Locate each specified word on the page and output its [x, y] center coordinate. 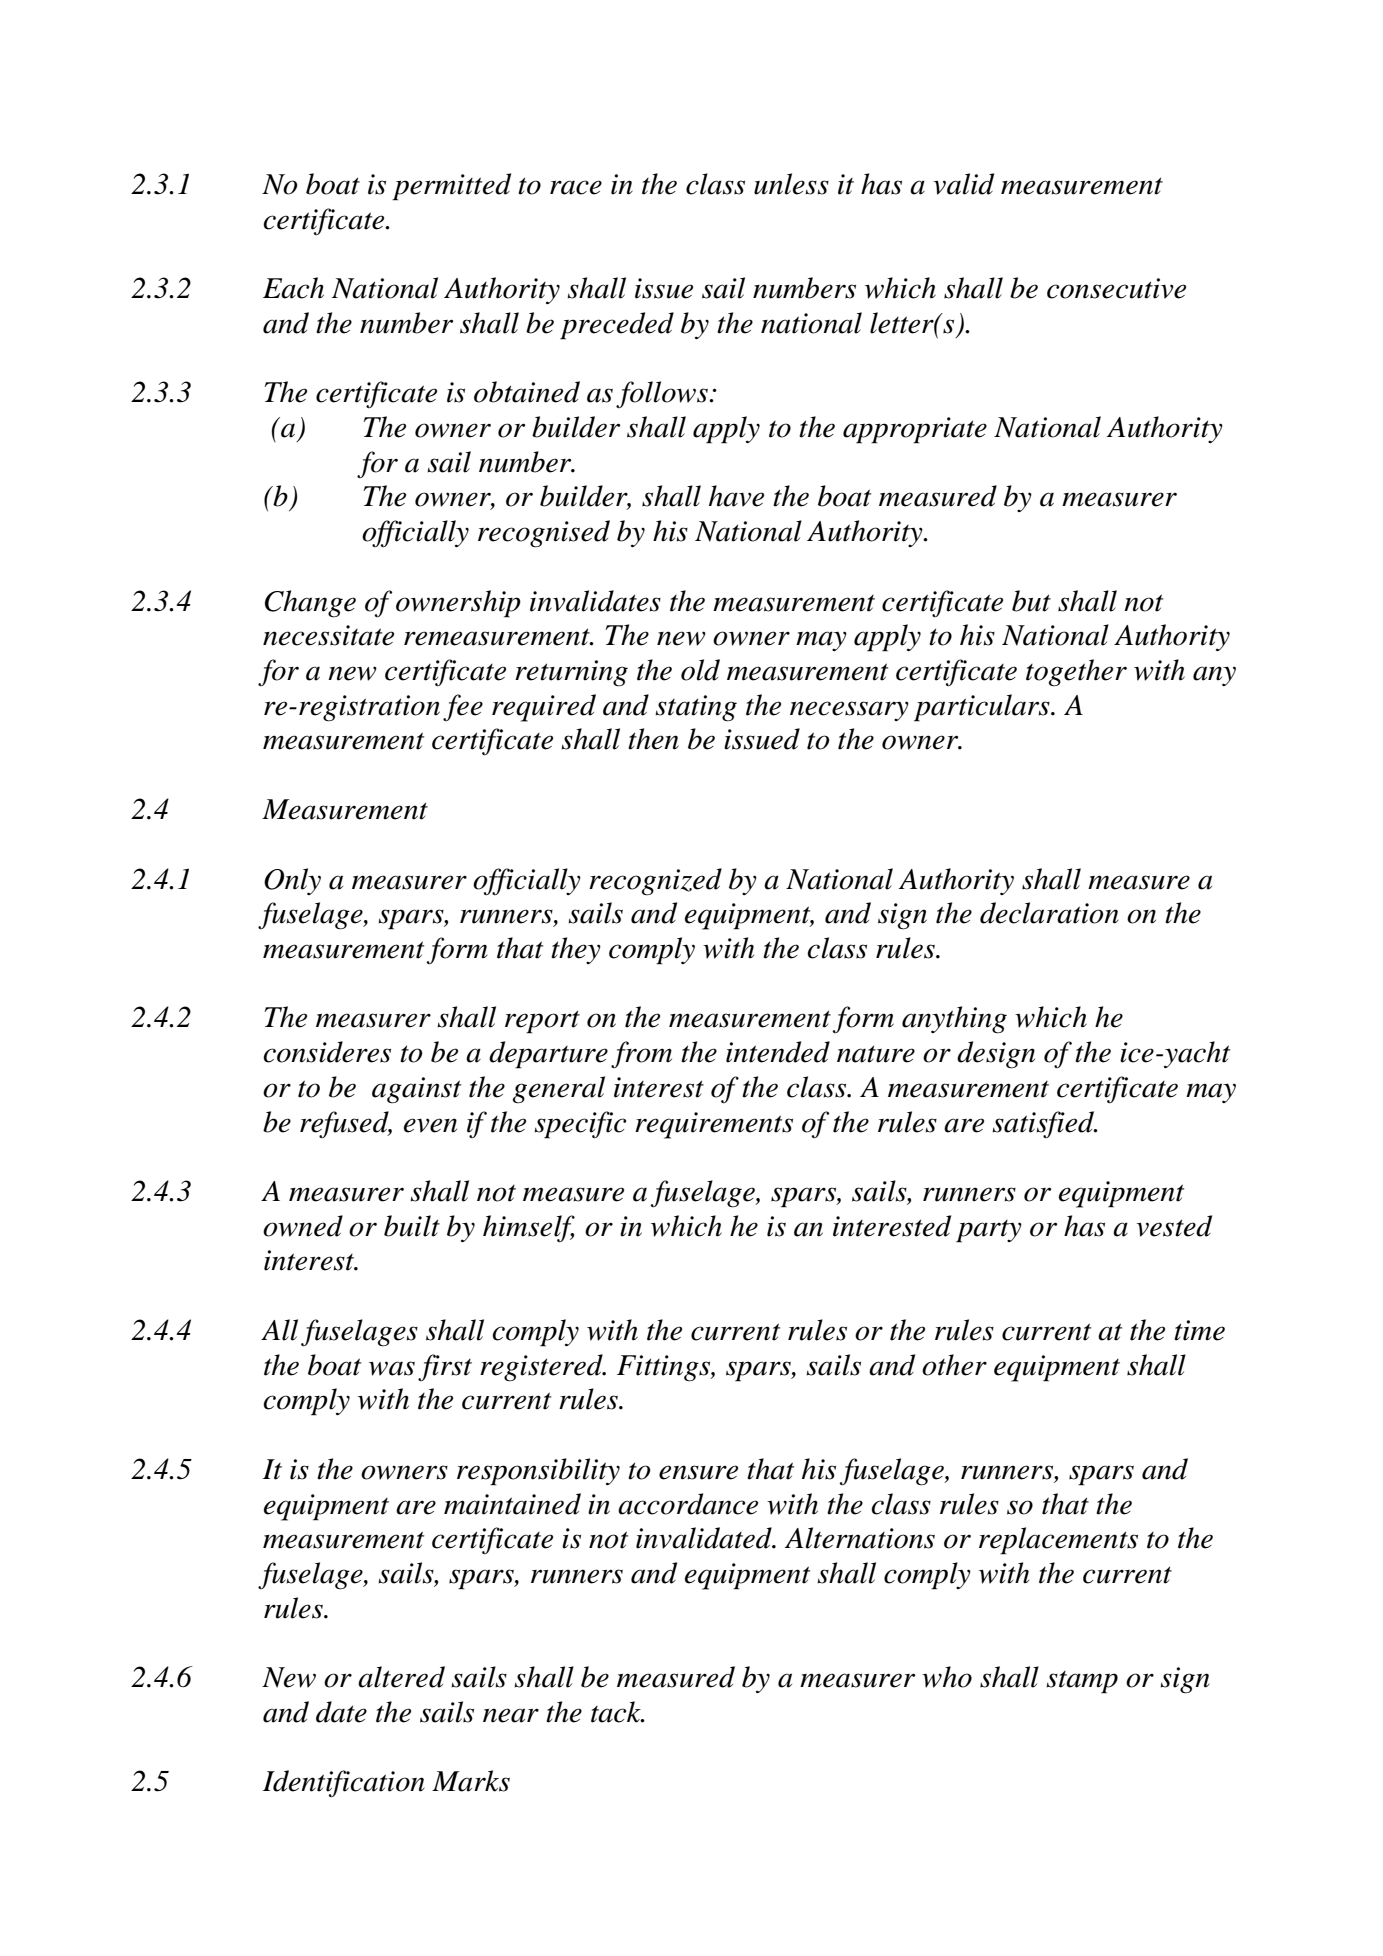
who [947, 1677]
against [416, 1090]
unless [791, 184]
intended [778, 1052]
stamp [1082, 1682]
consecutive [1116, 288]
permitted [451, 187]
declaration [1049, 913]
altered [401, 1677]
